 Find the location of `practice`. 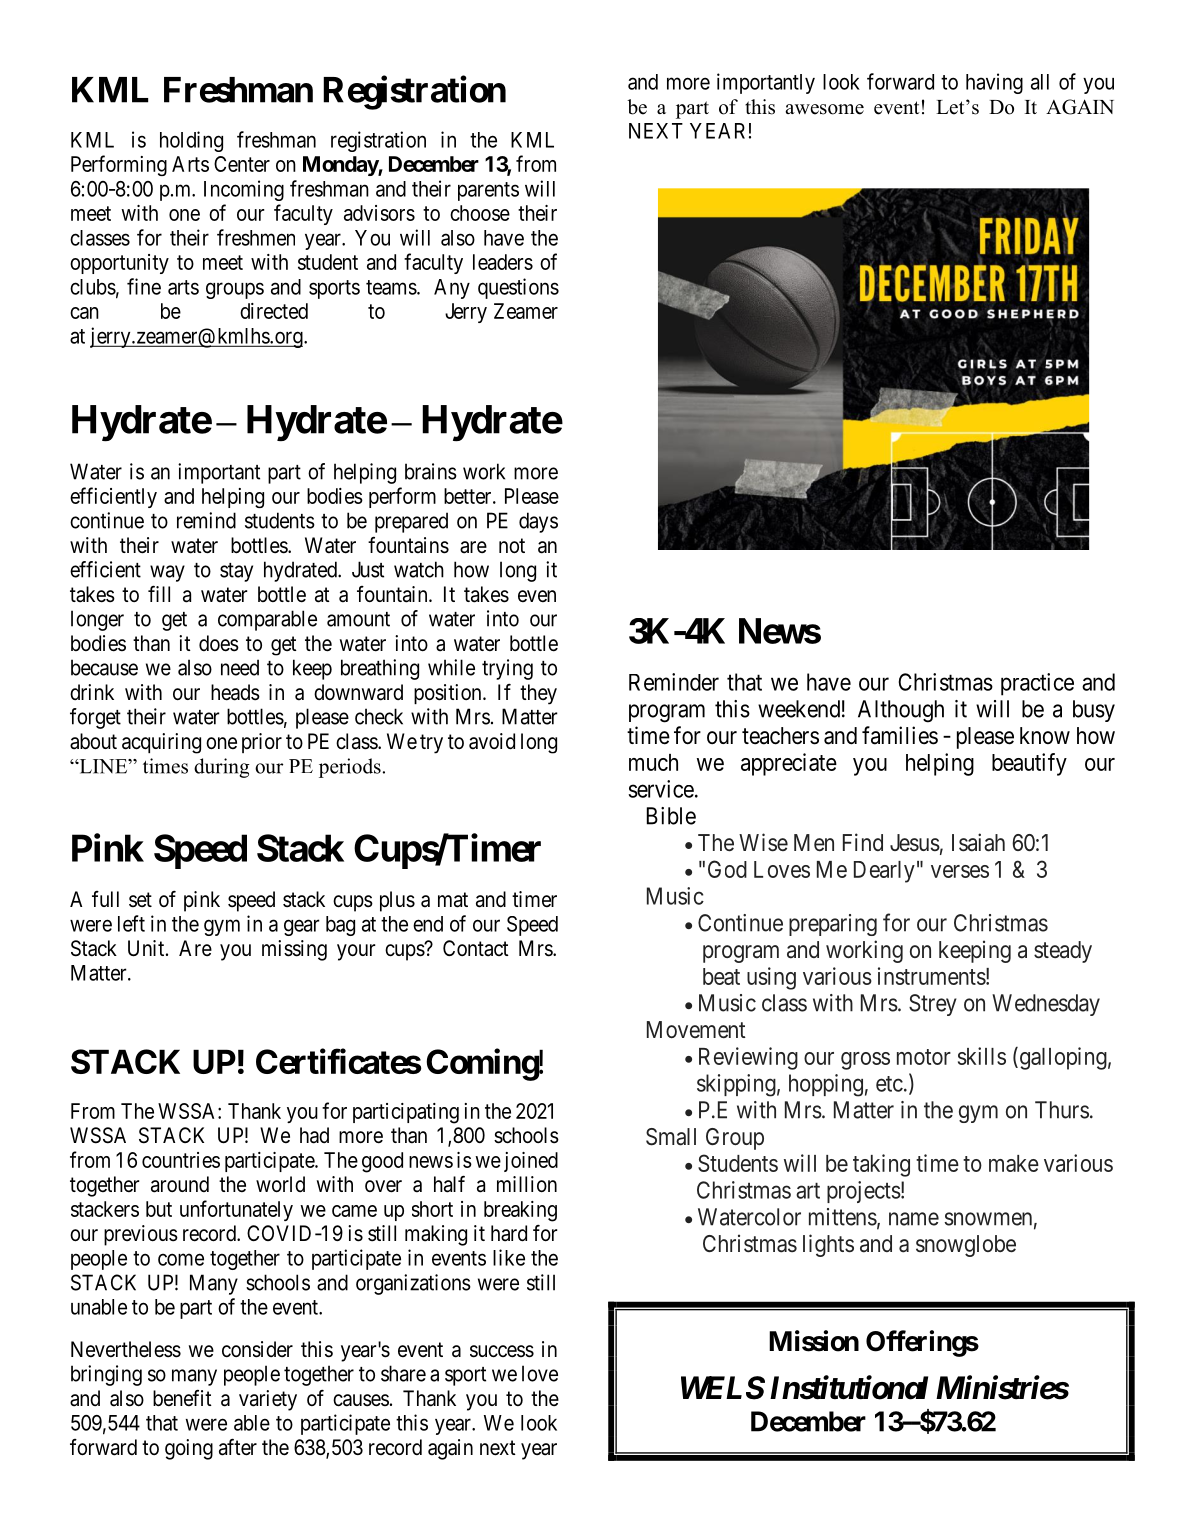

practice is located at coordinates (1037, 684).
